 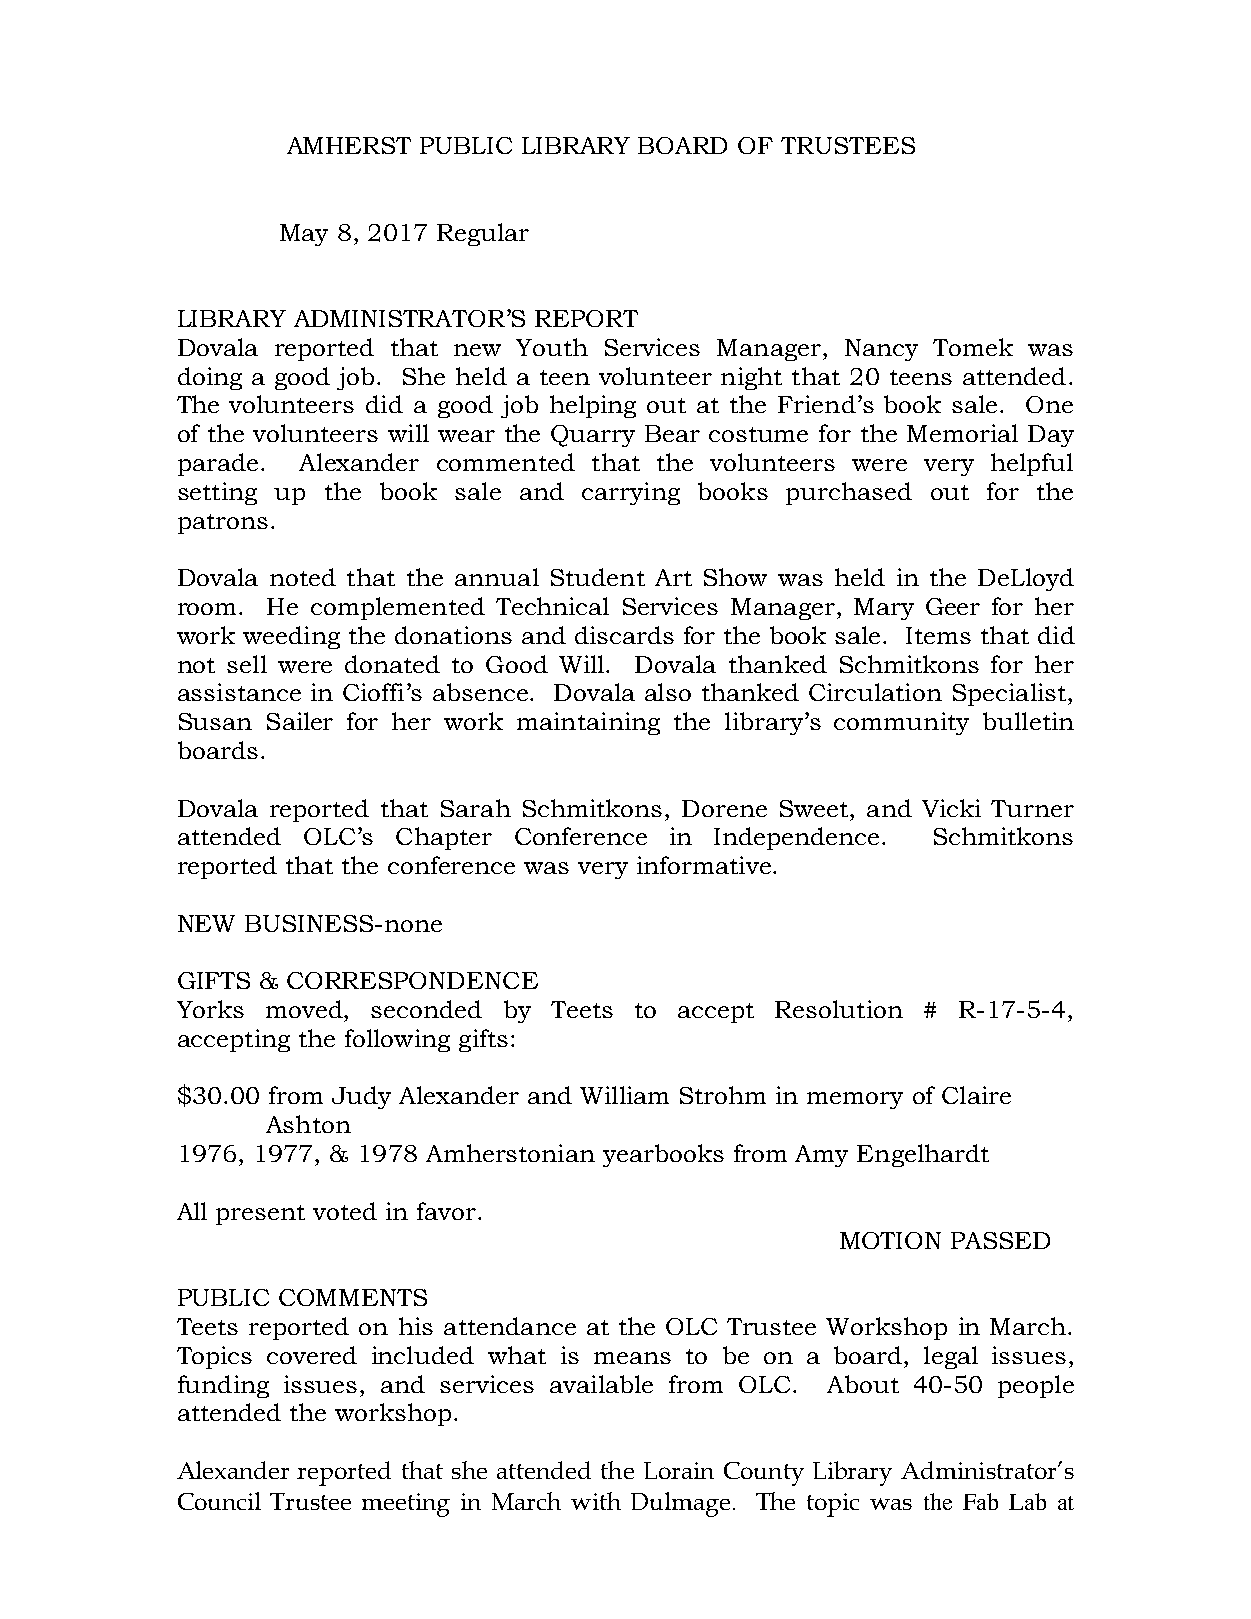 What do you see at coordinates (596, 1501) in the screenshot?
I see `with` at bounding box center [596, 1501].
